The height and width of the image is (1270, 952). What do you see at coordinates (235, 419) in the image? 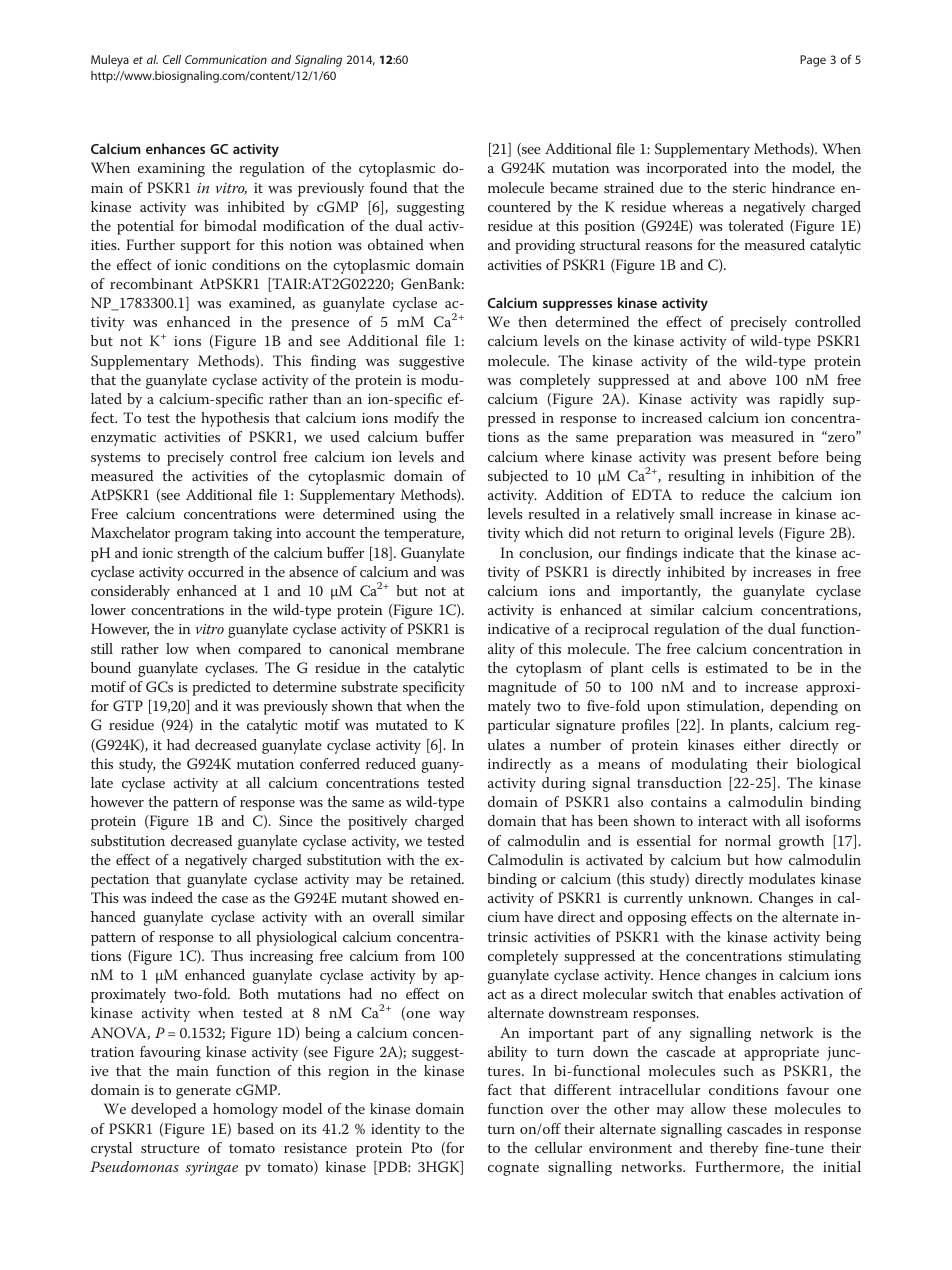
I see `hypothesis` at bounding box center [235, 419].
